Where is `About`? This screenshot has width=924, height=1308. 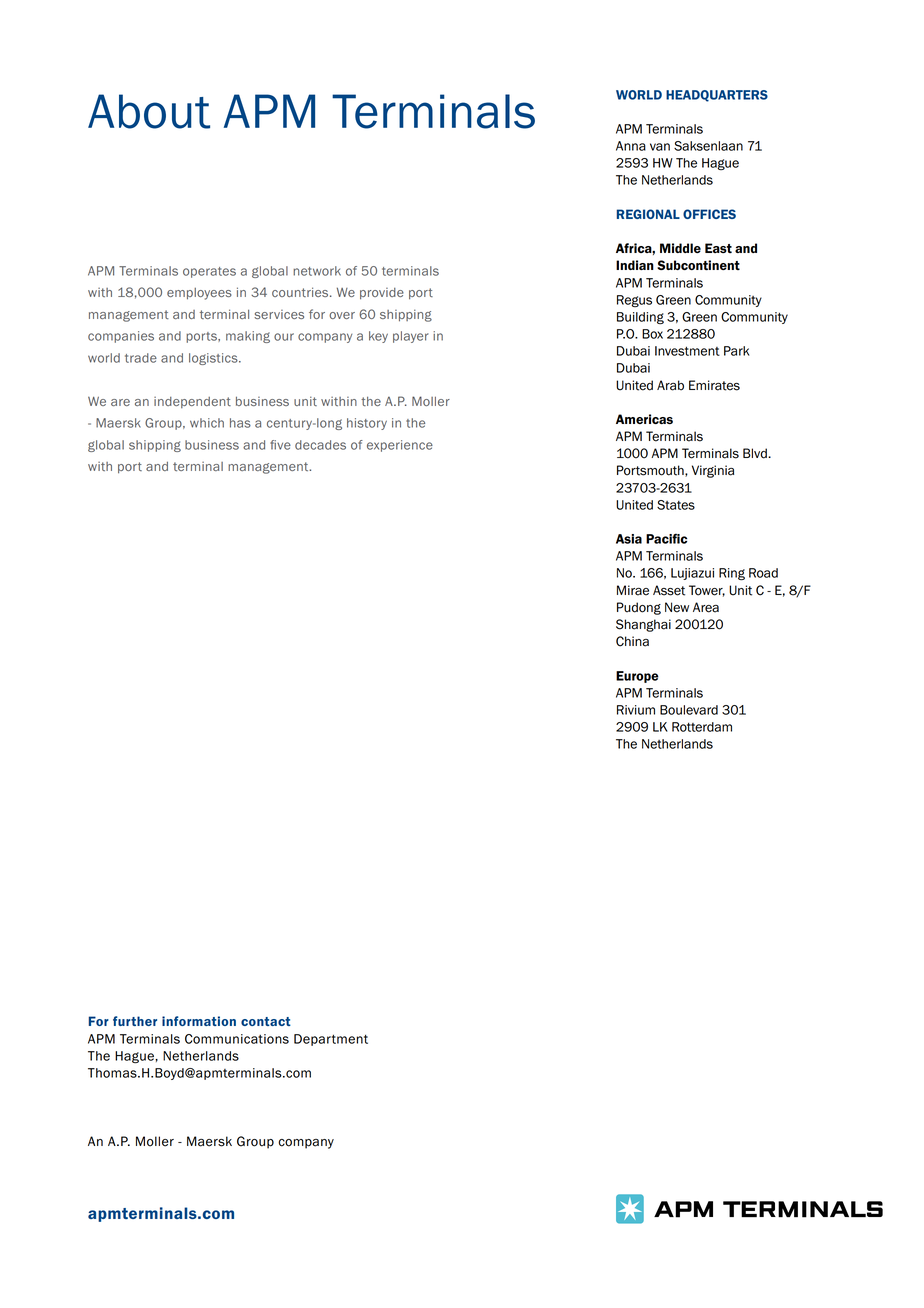
About is located at coordinates (149, 111).
